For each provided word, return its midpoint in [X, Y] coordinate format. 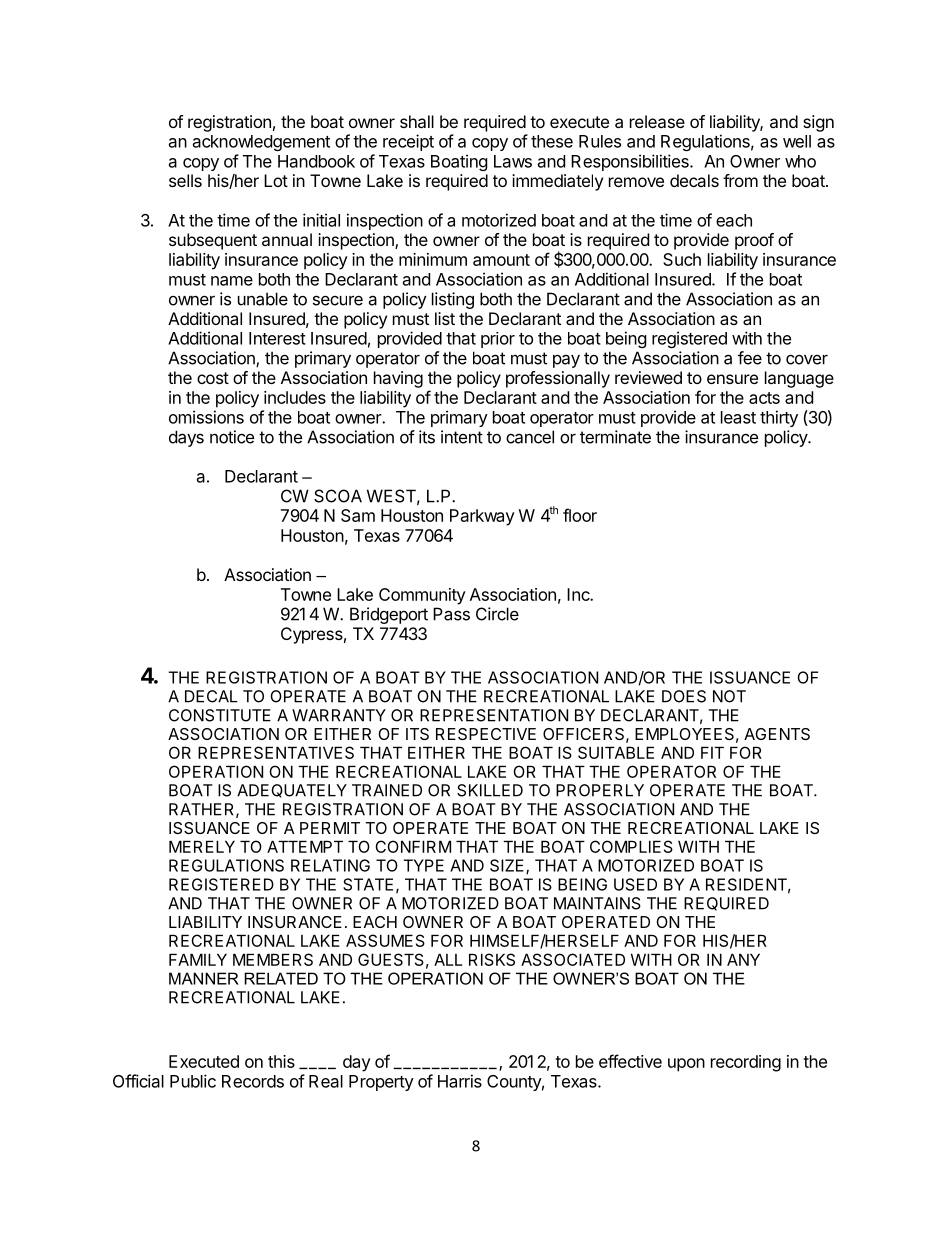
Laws [513, 161]
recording [746, 1063]
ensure [732, 379]
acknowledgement [261, 143]
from [740, 180]
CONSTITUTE [220, 715]
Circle [497, 614]
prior [498, 340]
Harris [460, 1081]
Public [193, 1081]
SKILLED [490, 790]
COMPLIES [631, 846]
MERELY [202, 846]
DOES [684, 696]
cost [213, 378]
